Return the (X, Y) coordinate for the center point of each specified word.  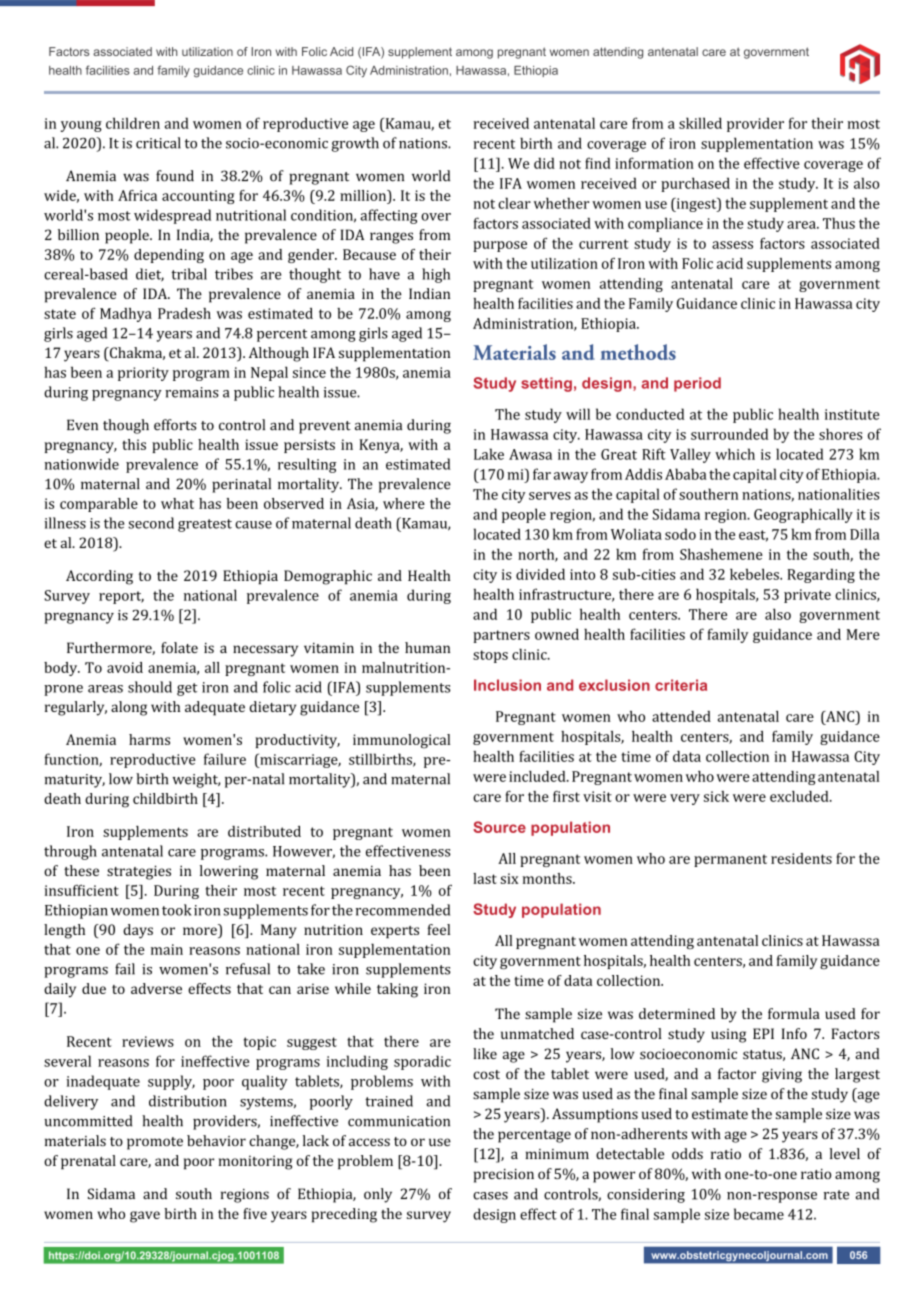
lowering (229, 872)
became (759, 1214)
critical (158, 143)
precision (504, 1176)
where (404, 503)
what (177, 503)
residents (801, 858)
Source (499, 827)
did (544, 163)
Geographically (803, 515)
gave (145, 1217)
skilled (700, 123)
